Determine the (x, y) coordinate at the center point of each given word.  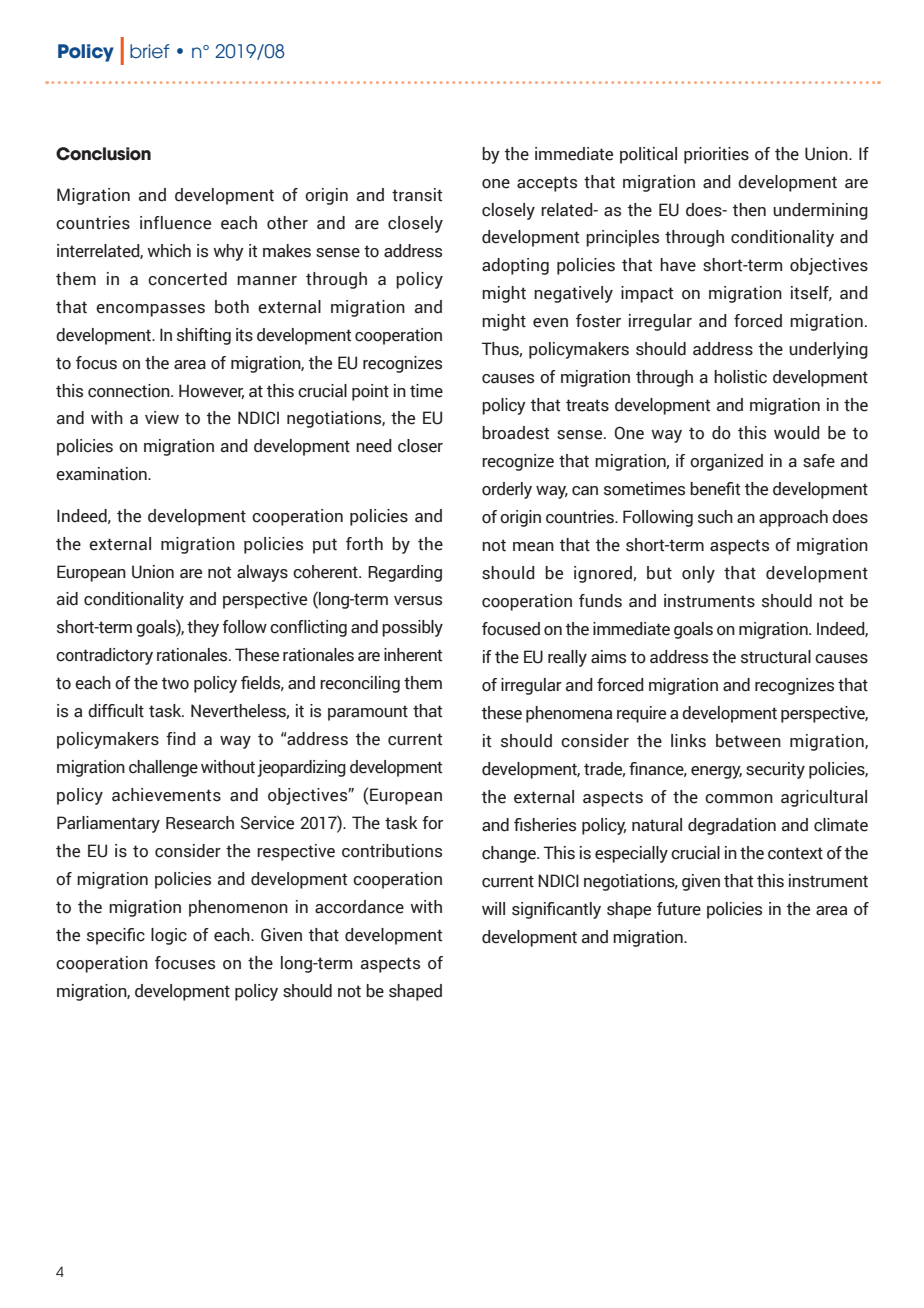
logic (169, 936)
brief (149, 51)
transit (417, 195)
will (493, 908)
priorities (716, 155)
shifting (204, 336)
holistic (740, 377)
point (370, 392)
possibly (412, 628)
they (203, 628)
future (679, 909)
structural (776, 657)
